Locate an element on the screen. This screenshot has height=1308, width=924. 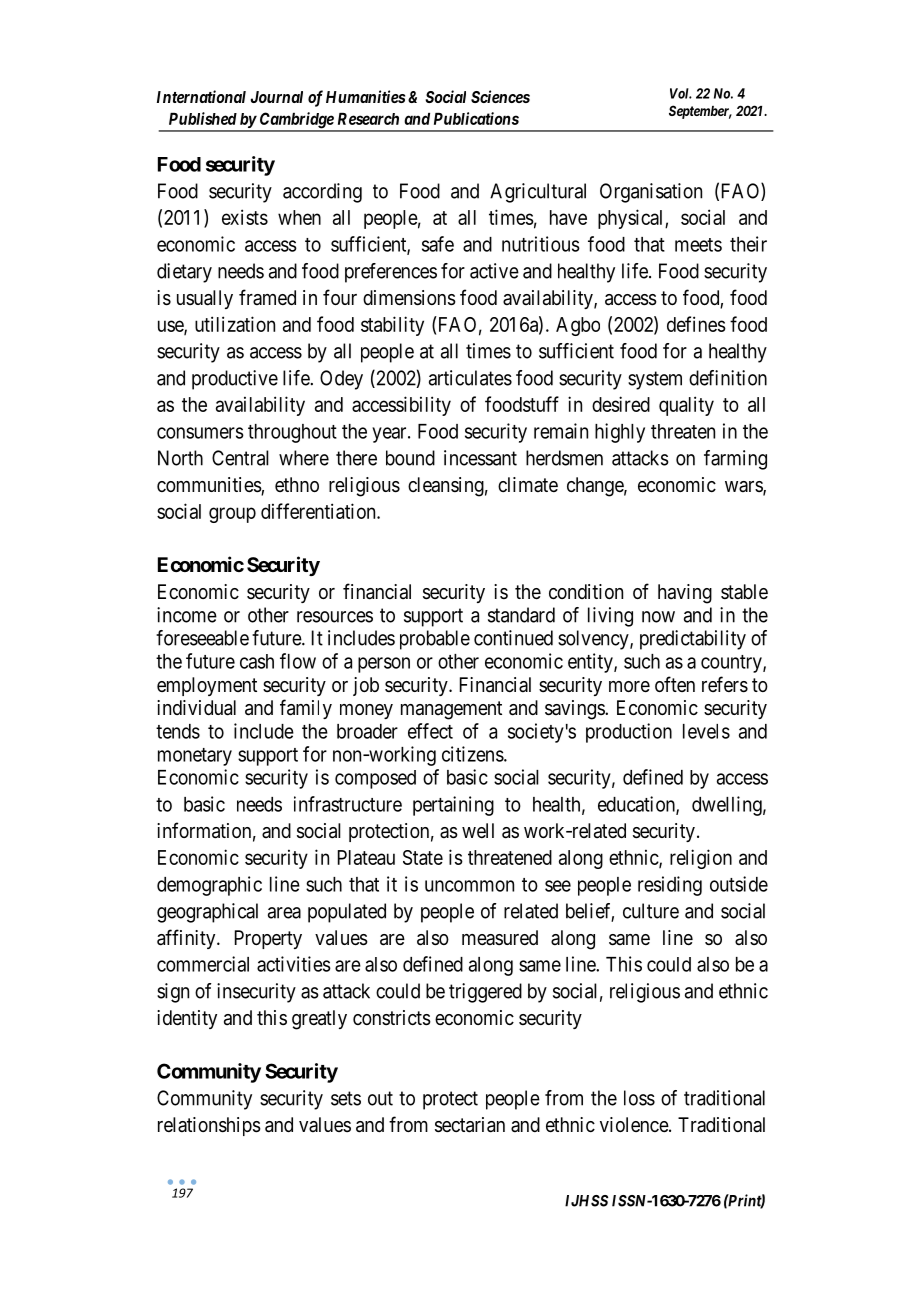
incessant is located at coordinates (480, 458).
